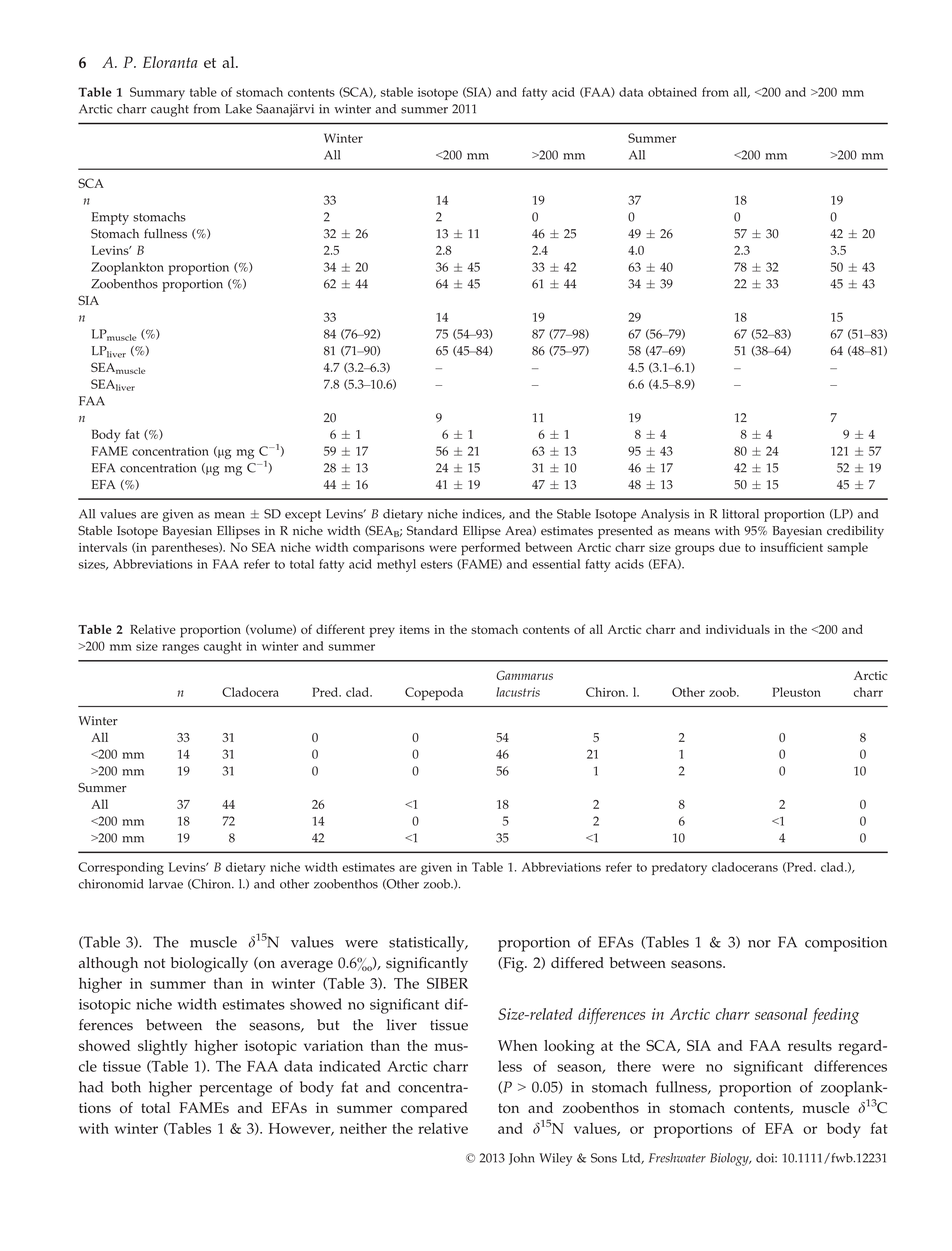 The width and height of the page is (952, 1251). What do you see at coordinates (672, 92) in the page?
I see `obtained` at bounding box center [672, 92].
